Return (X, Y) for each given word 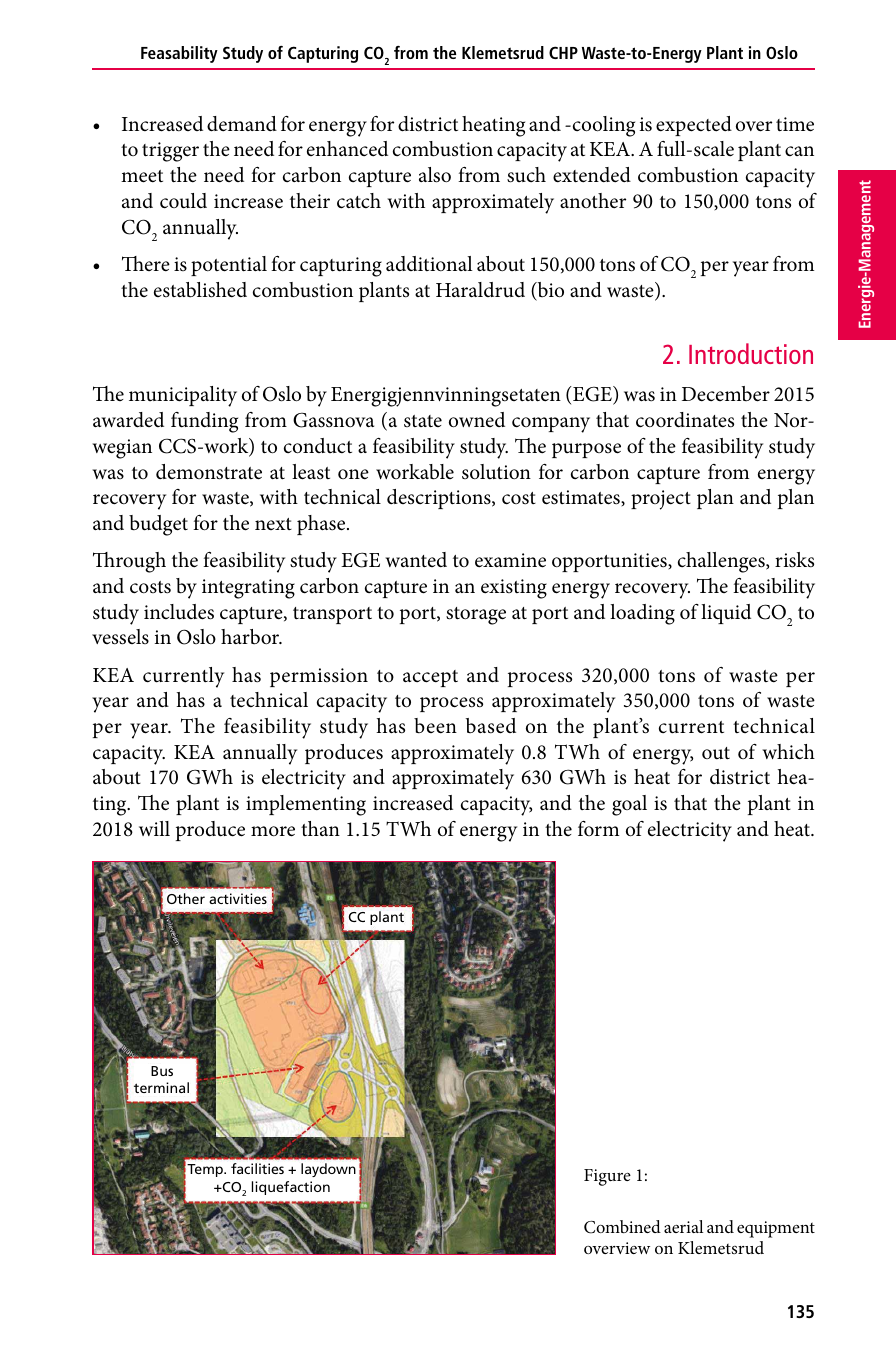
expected (694, 126)
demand (242, 124)
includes (179, 612)
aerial (683, 1226)
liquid (726, 614)
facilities (257, 1168)
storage (476, 616)
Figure (607, 1177)
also (435, 175)
